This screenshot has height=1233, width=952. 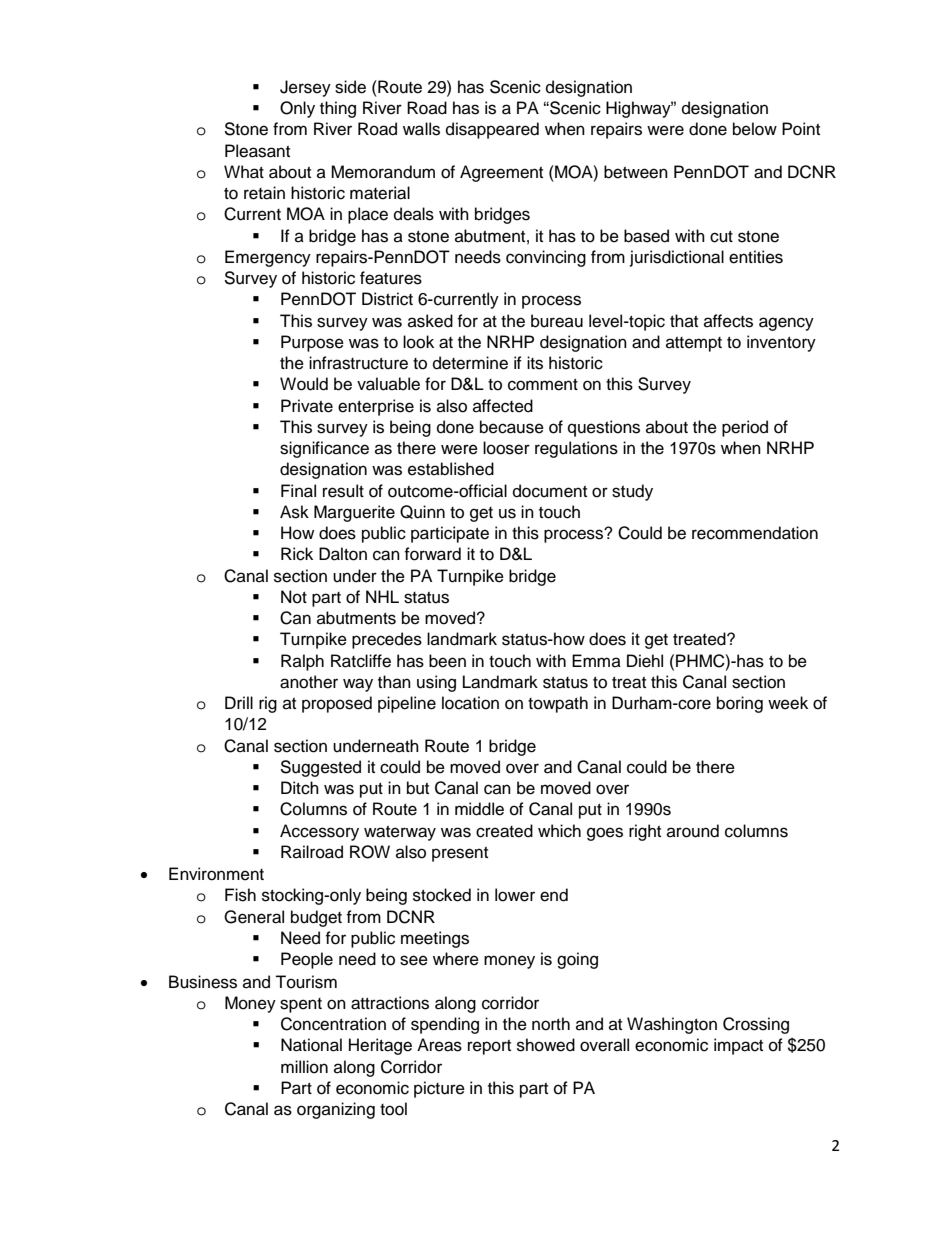 What do you see at coordinates (755, 129) in the screenshot?
I see `below` at bounding box center [755, 129].
